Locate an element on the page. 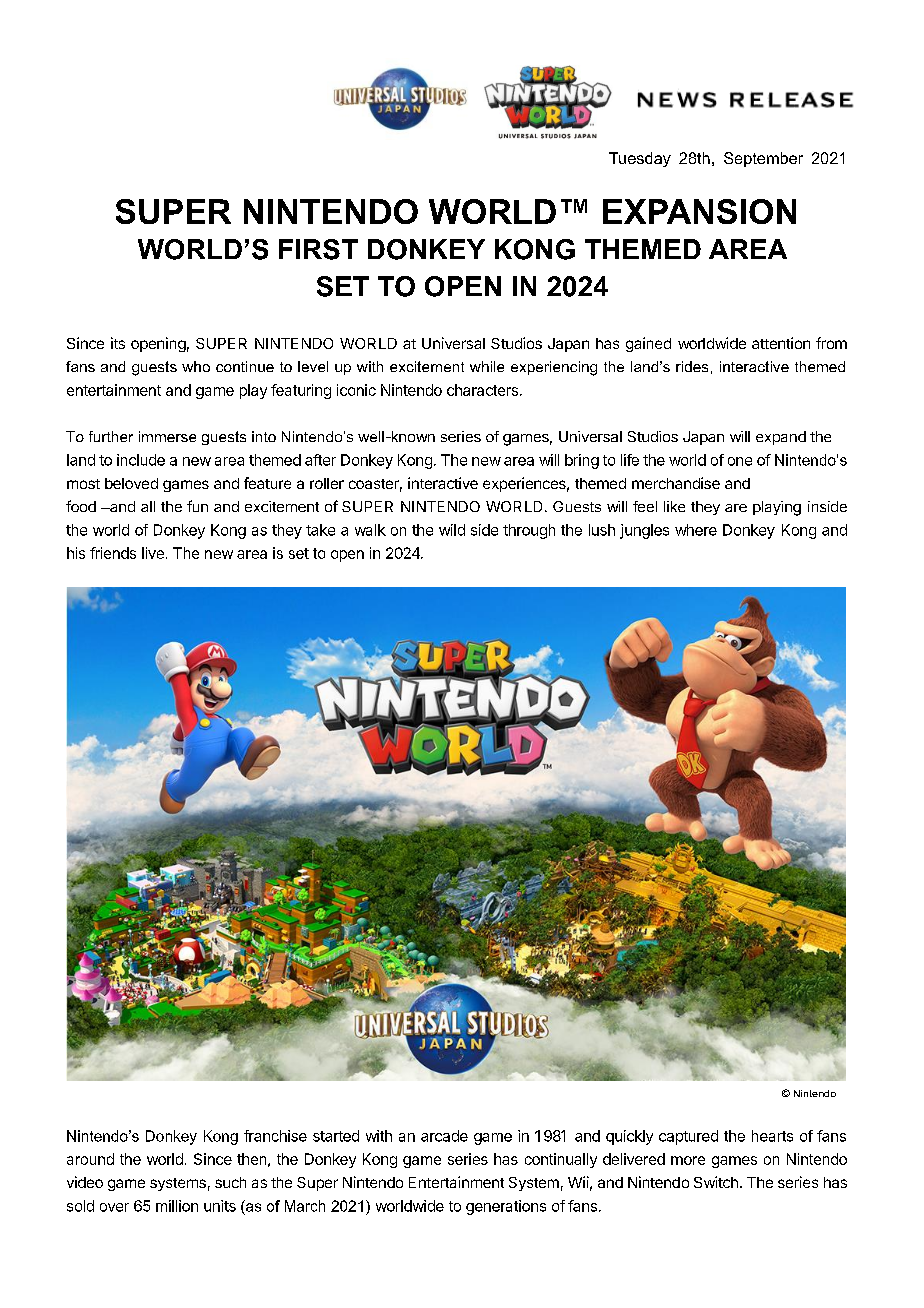 This document has height=1308, width=924. wild is located at coordinates (452, 530).
